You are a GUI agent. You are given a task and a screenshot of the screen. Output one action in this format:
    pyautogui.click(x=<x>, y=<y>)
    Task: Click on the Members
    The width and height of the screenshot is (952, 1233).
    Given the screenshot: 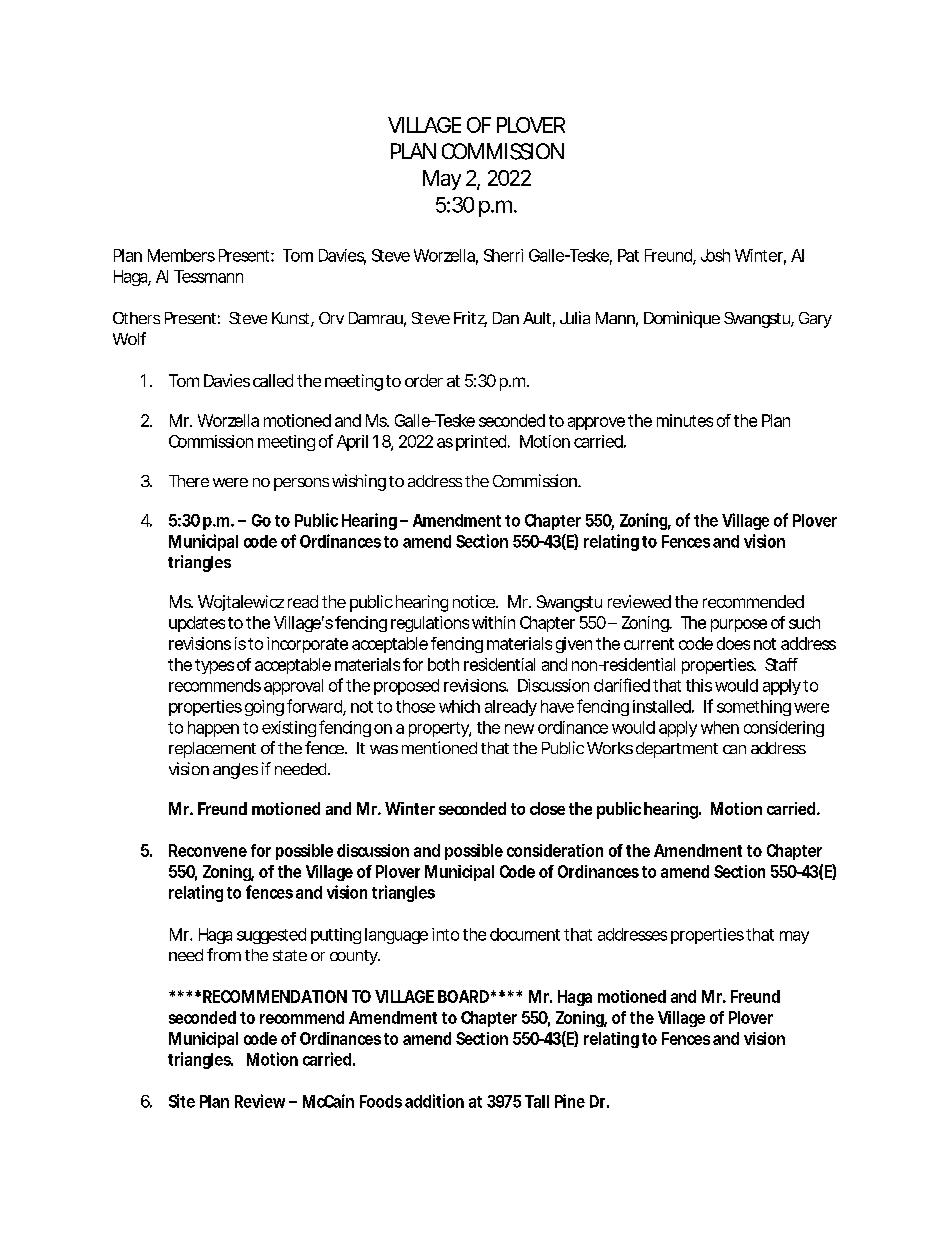 What is the action you would take?
    pyautogui.click(x=181, y=255)
